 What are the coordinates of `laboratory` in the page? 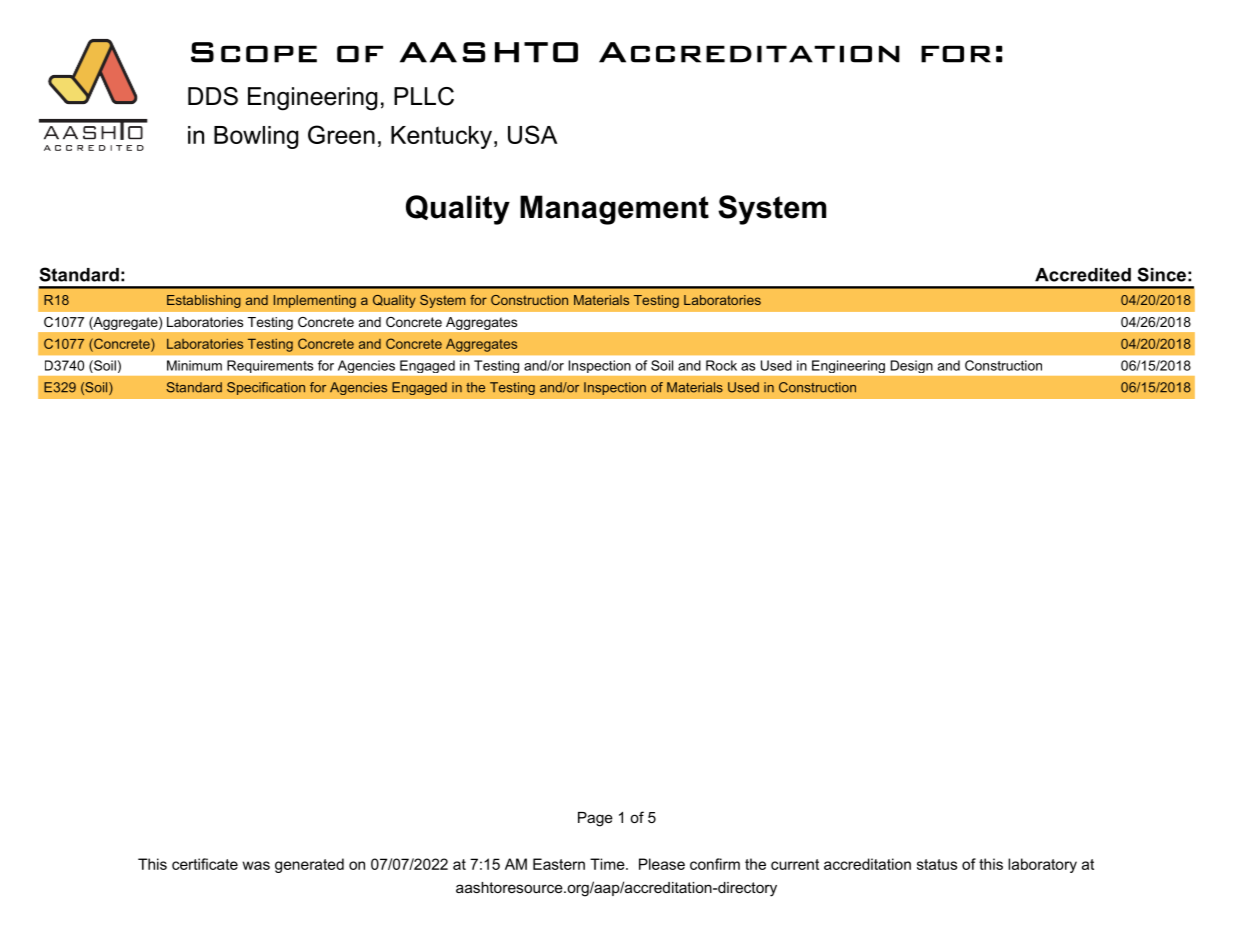 It's located at (1042, 865).
